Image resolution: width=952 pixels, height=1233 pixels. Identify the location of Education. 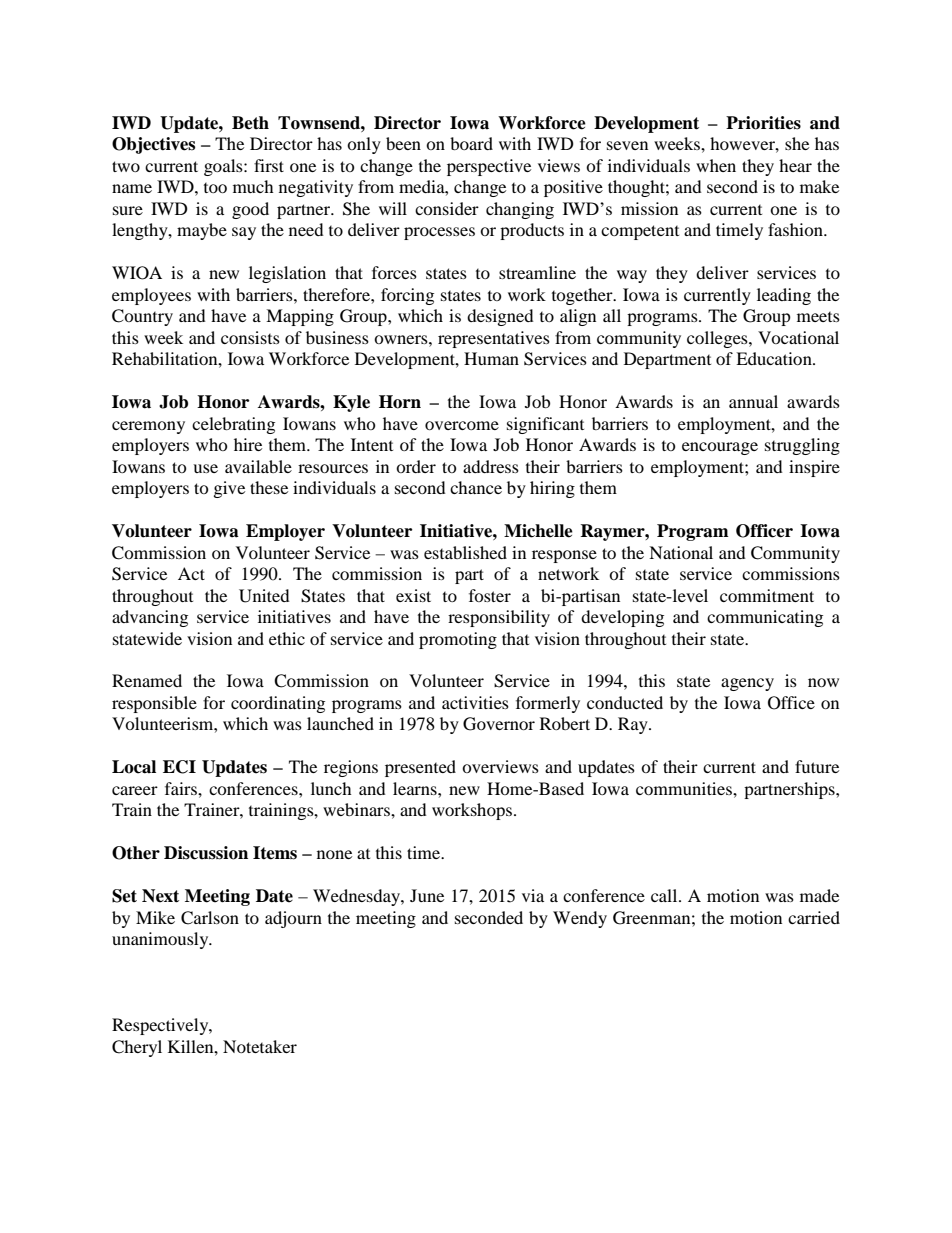
(775, 358).
